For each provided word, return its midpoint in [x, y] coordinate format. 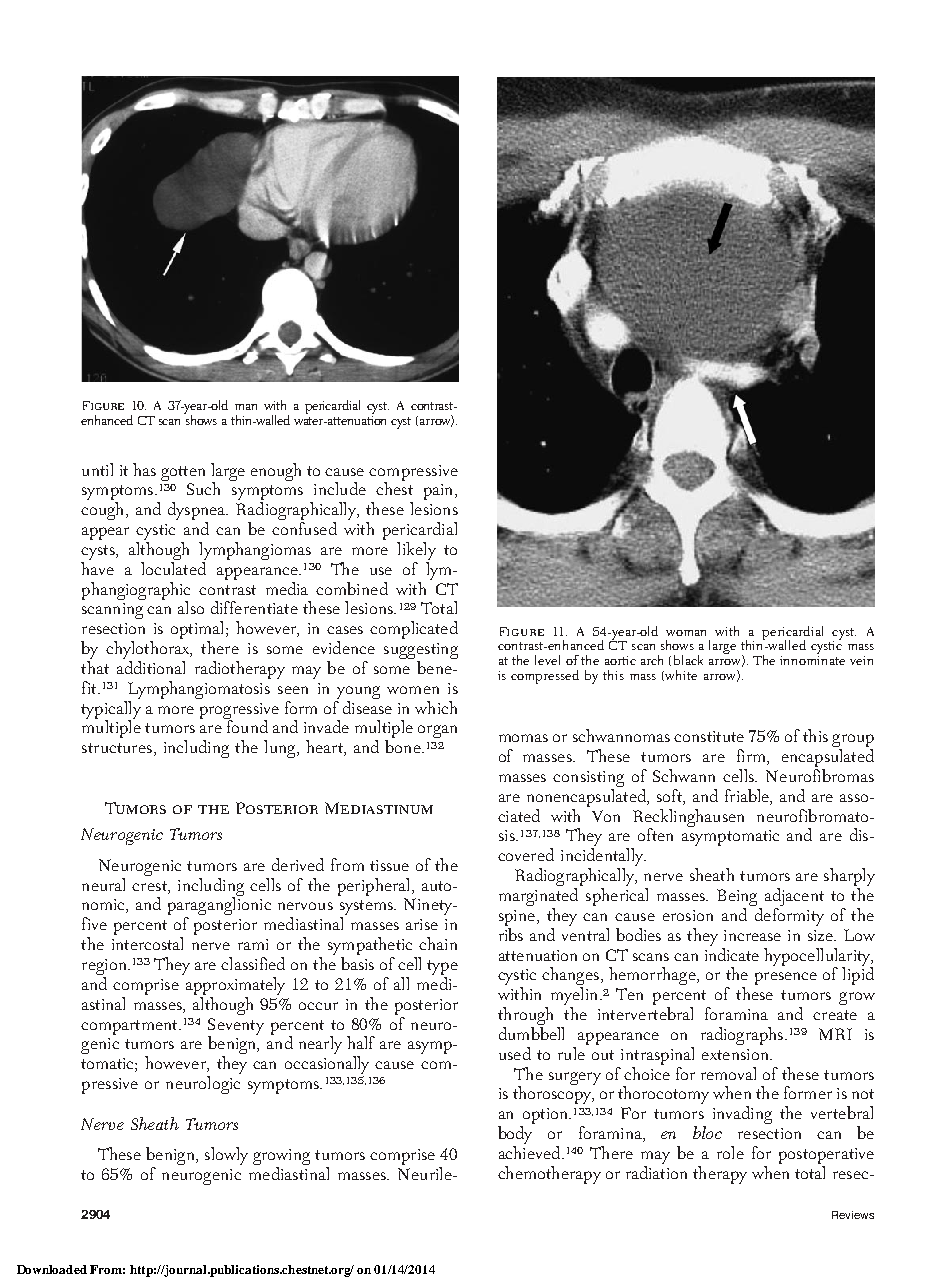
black [688, 660]
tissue [389, 865]
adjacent [794, 898]
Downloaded [52, 1269]
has [144, 469]
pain [440, 492]
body [515, 1136]
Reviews [853, 1215]
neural [103, 884]
